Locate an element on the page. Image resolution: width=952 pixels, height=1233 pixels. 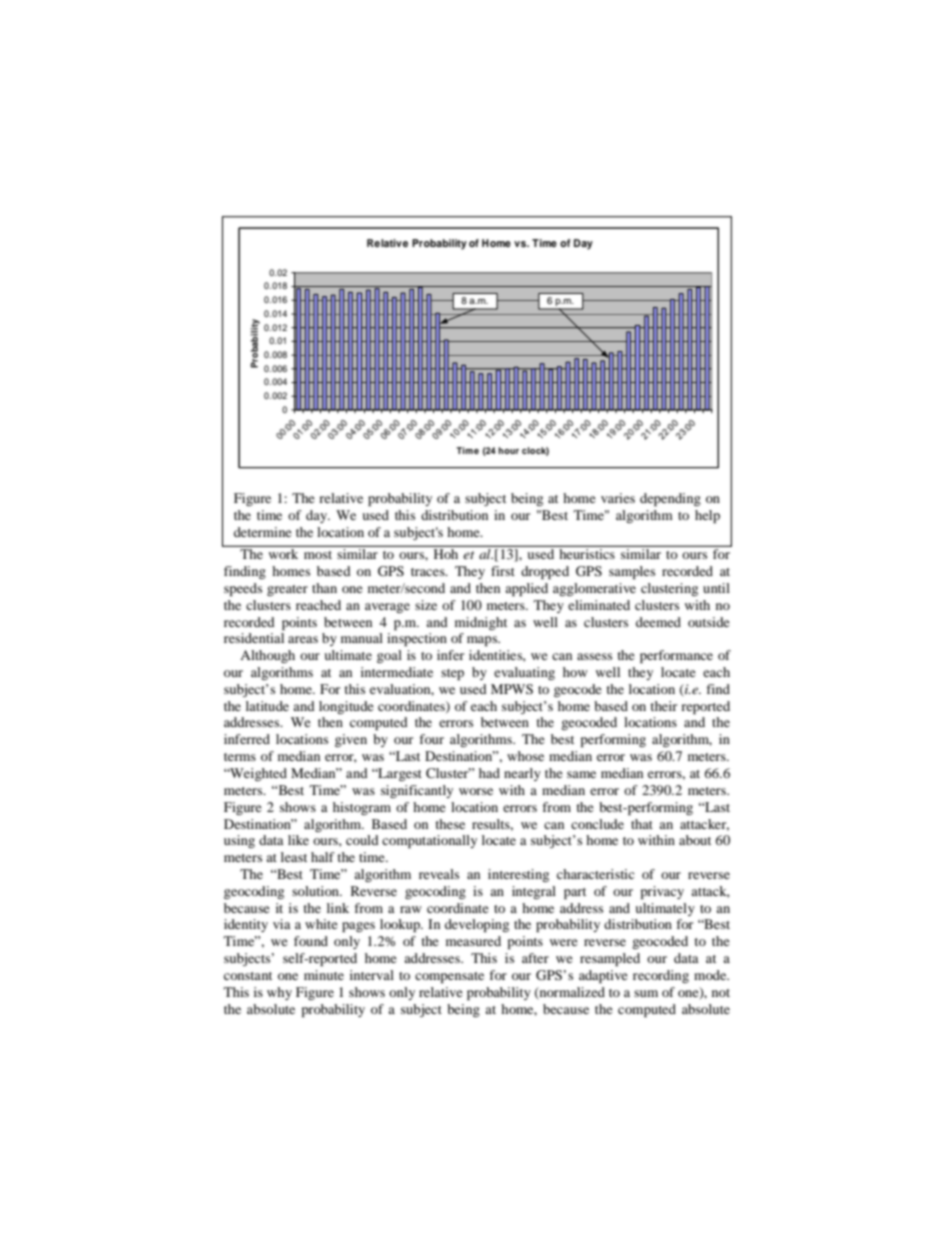
compensate is located at coordinates (449, 977).
